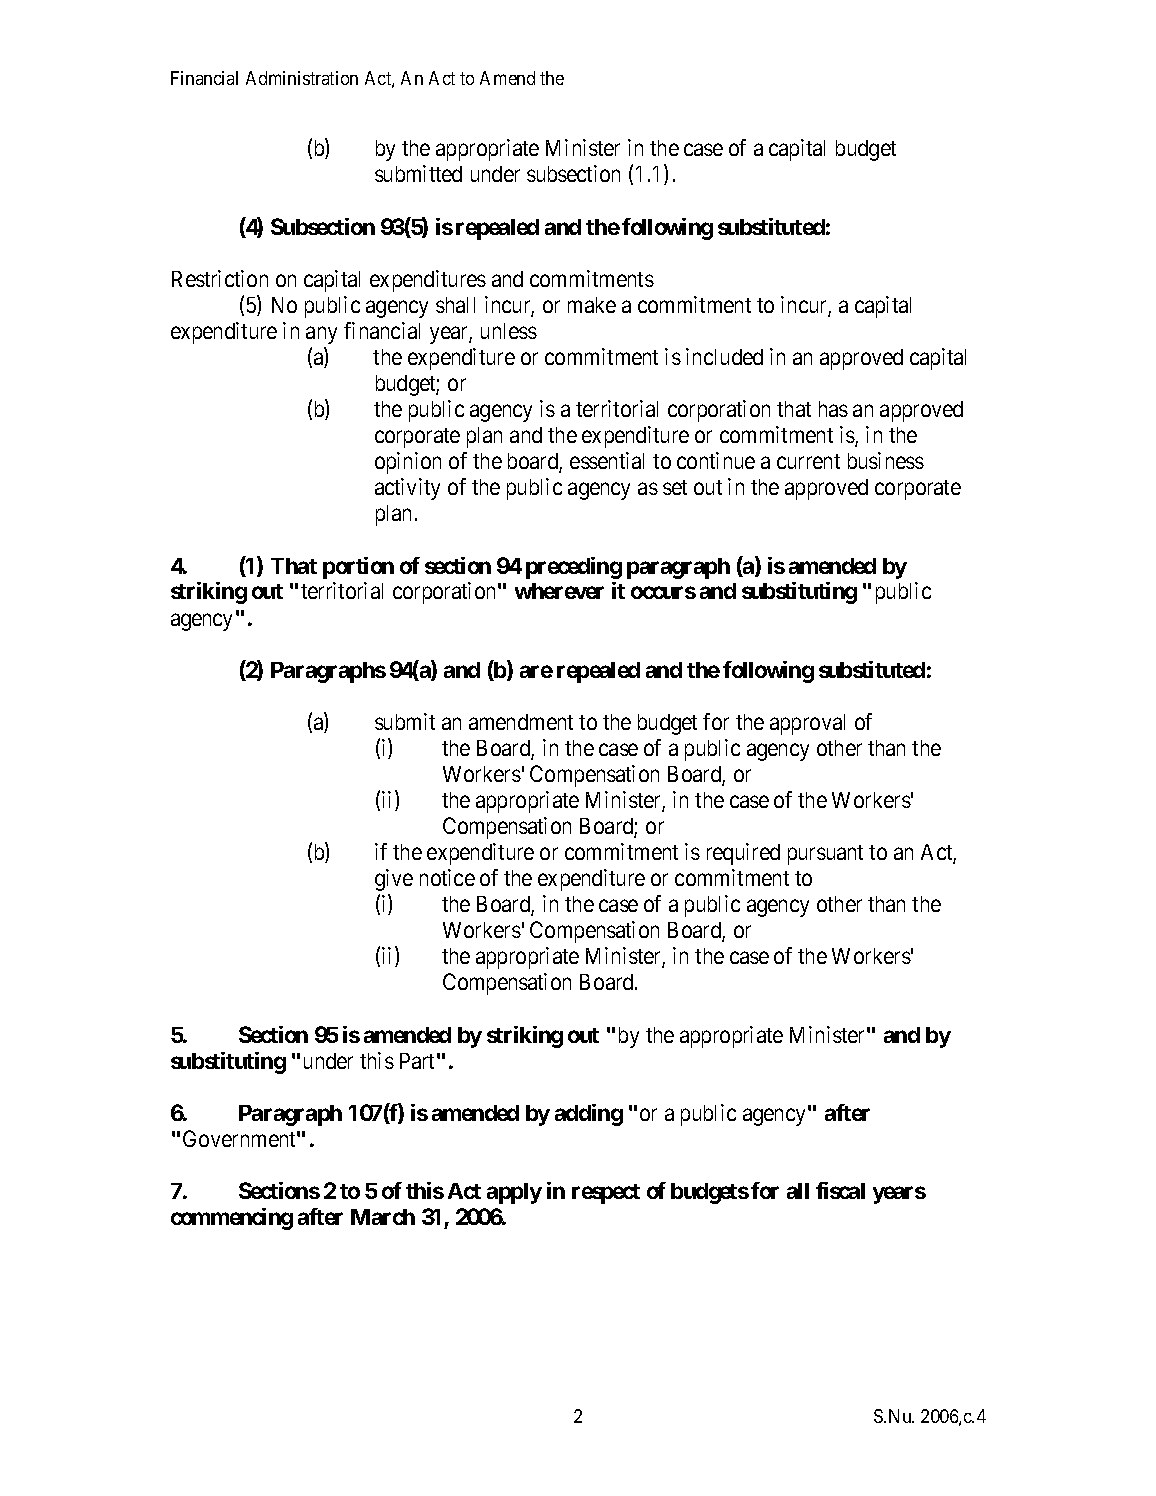 The image size is (1156, 1496). What do you see at coordinates (808, 461) in the screenshot?
I see `current` at bounding box center [808, 461].
